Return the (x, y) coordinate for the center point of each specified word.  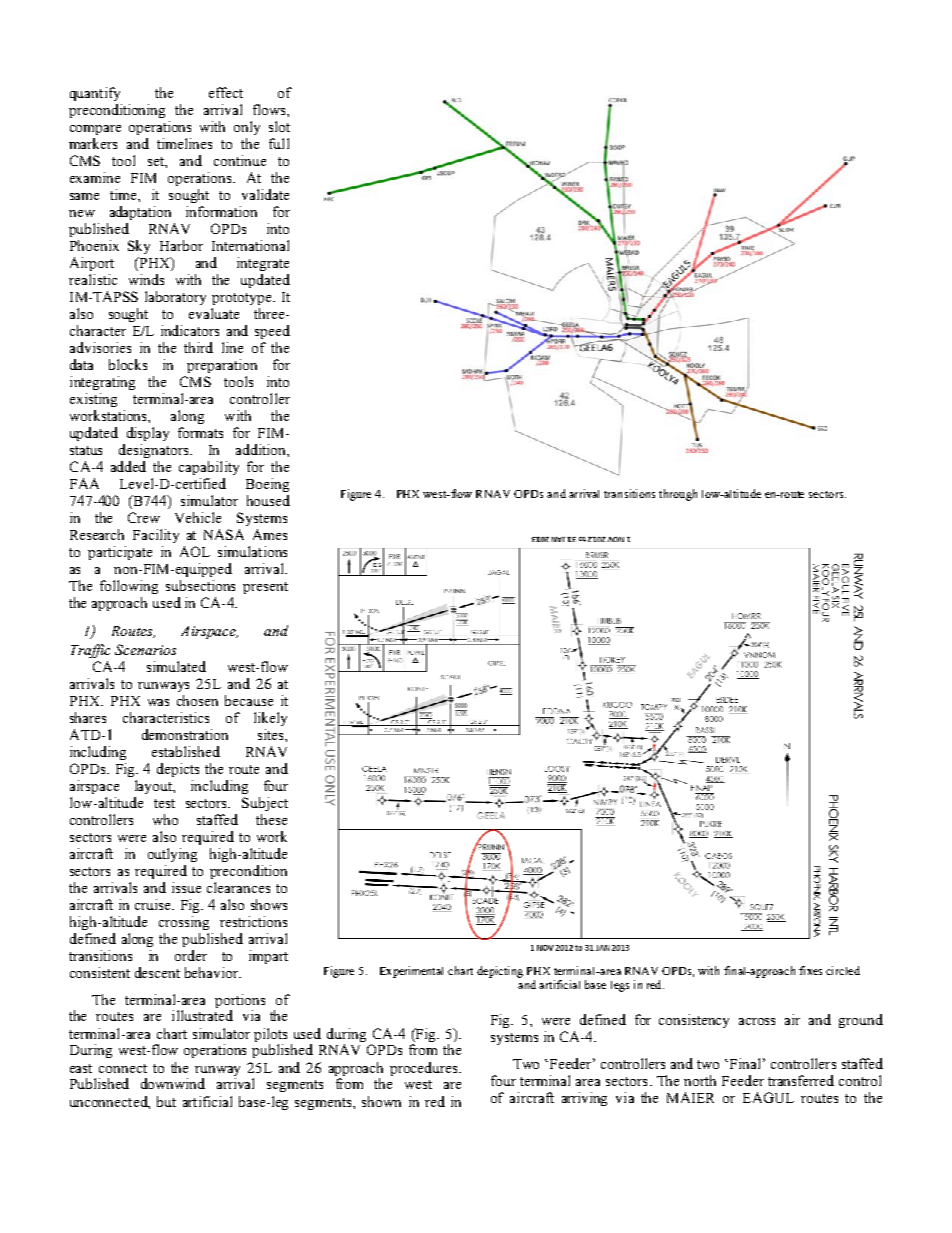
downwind (173, 1083)
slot (279, 126)
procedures (425, 1069)
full (279, 143)
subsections (200, 585)
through (678, 495)
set (157, 162)
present (265, 588)
